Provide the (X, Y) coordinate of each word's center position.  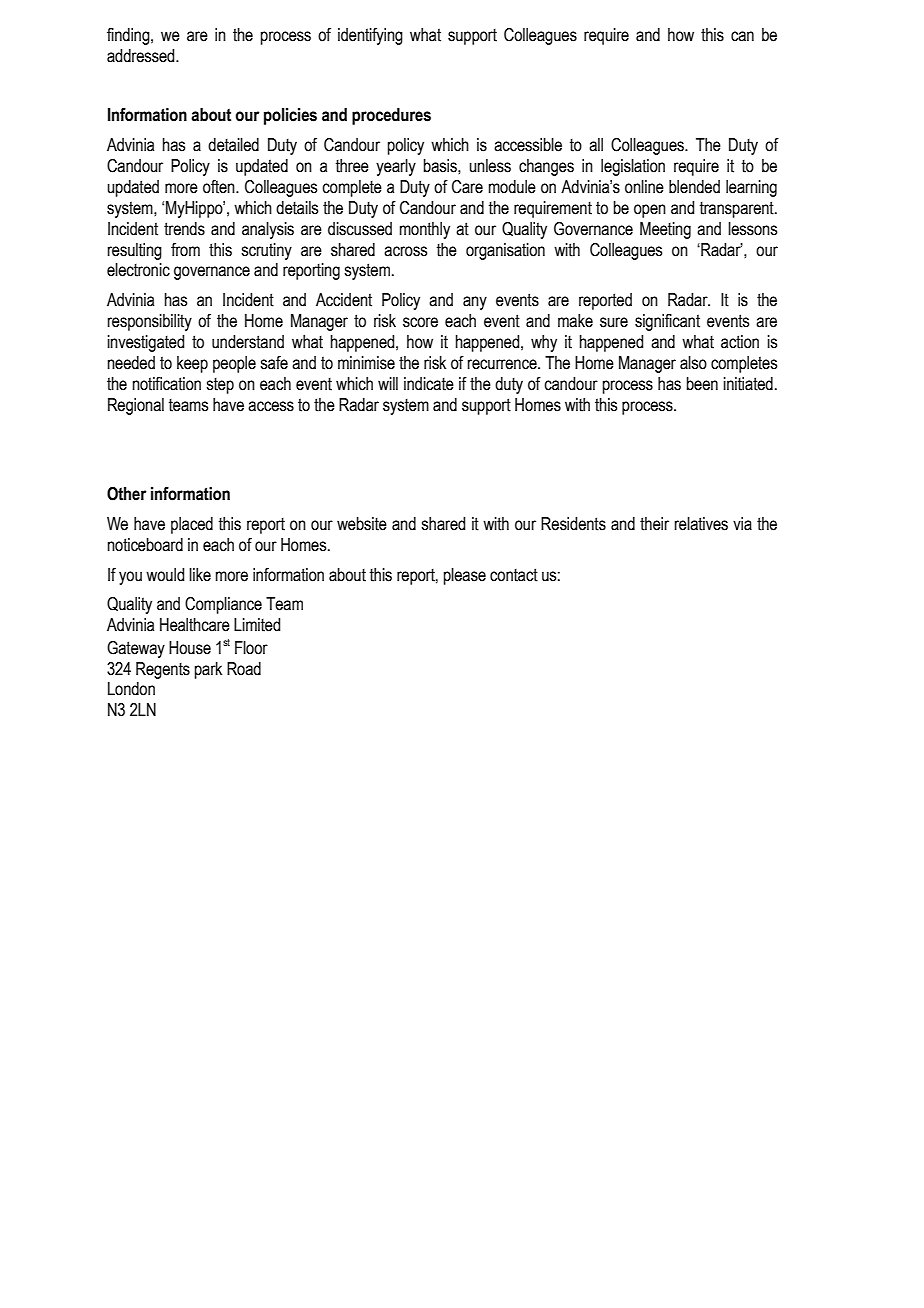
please (465, 576)
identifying (370, 36)
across (405, 251)
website (362, 524)
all (596, 145)
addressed (142, 56)
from (185, 250)
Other (126, 494)
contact (514, 575)
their (654, 524)
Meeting (665, 230)
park (208, 670)
